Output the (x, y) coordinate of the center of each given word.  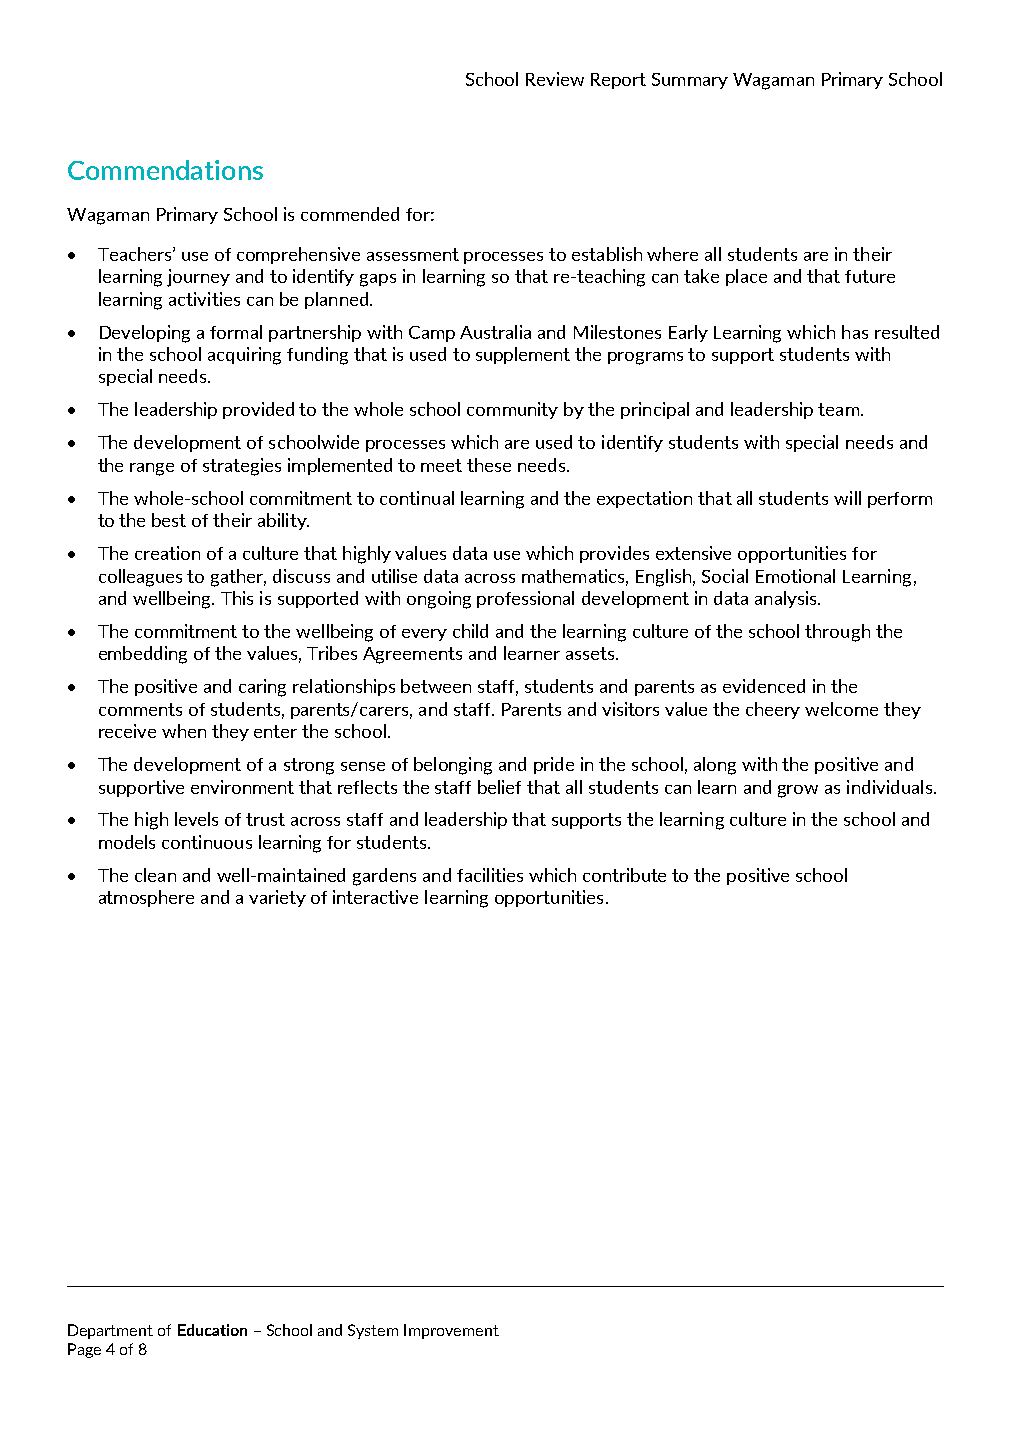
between (436, 686)
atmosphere (146, 898)
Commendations (165, 170)
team (838, 409)
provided (258, 410)
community (512, 410)
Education (212, 1330)
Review (555, 79)
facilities (490, 875)
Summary (690, 81)
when (184, 731)
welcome (841, 709)
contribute (624, 875)
